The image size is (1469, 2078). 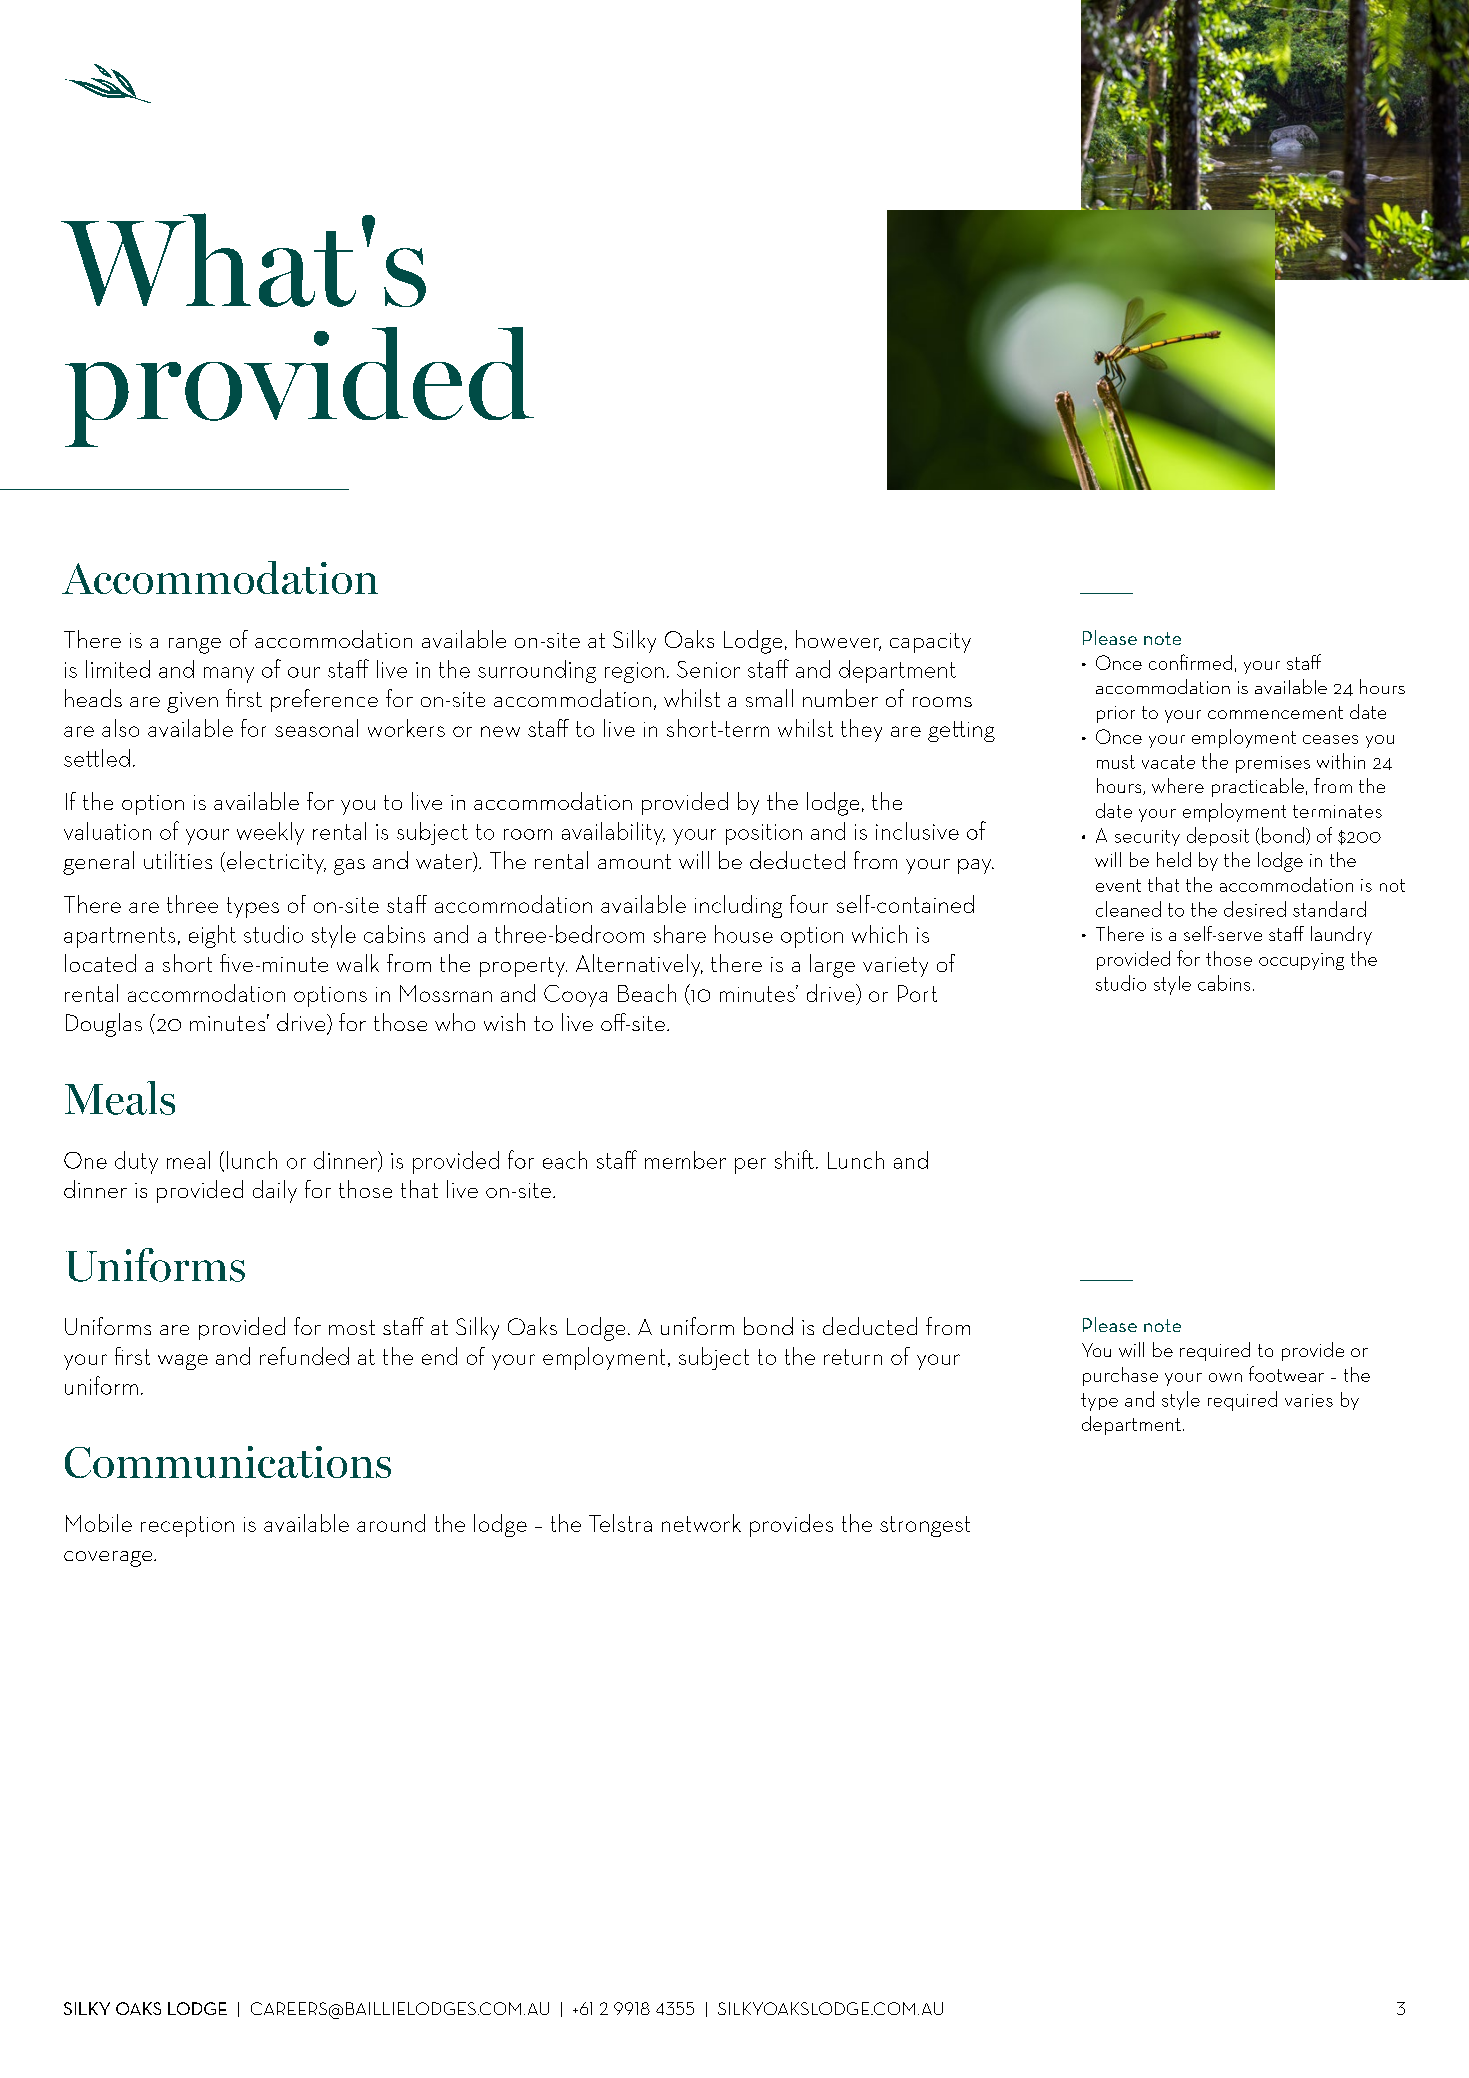 I want to click on confirmed, so click(x=1190, y=662).
